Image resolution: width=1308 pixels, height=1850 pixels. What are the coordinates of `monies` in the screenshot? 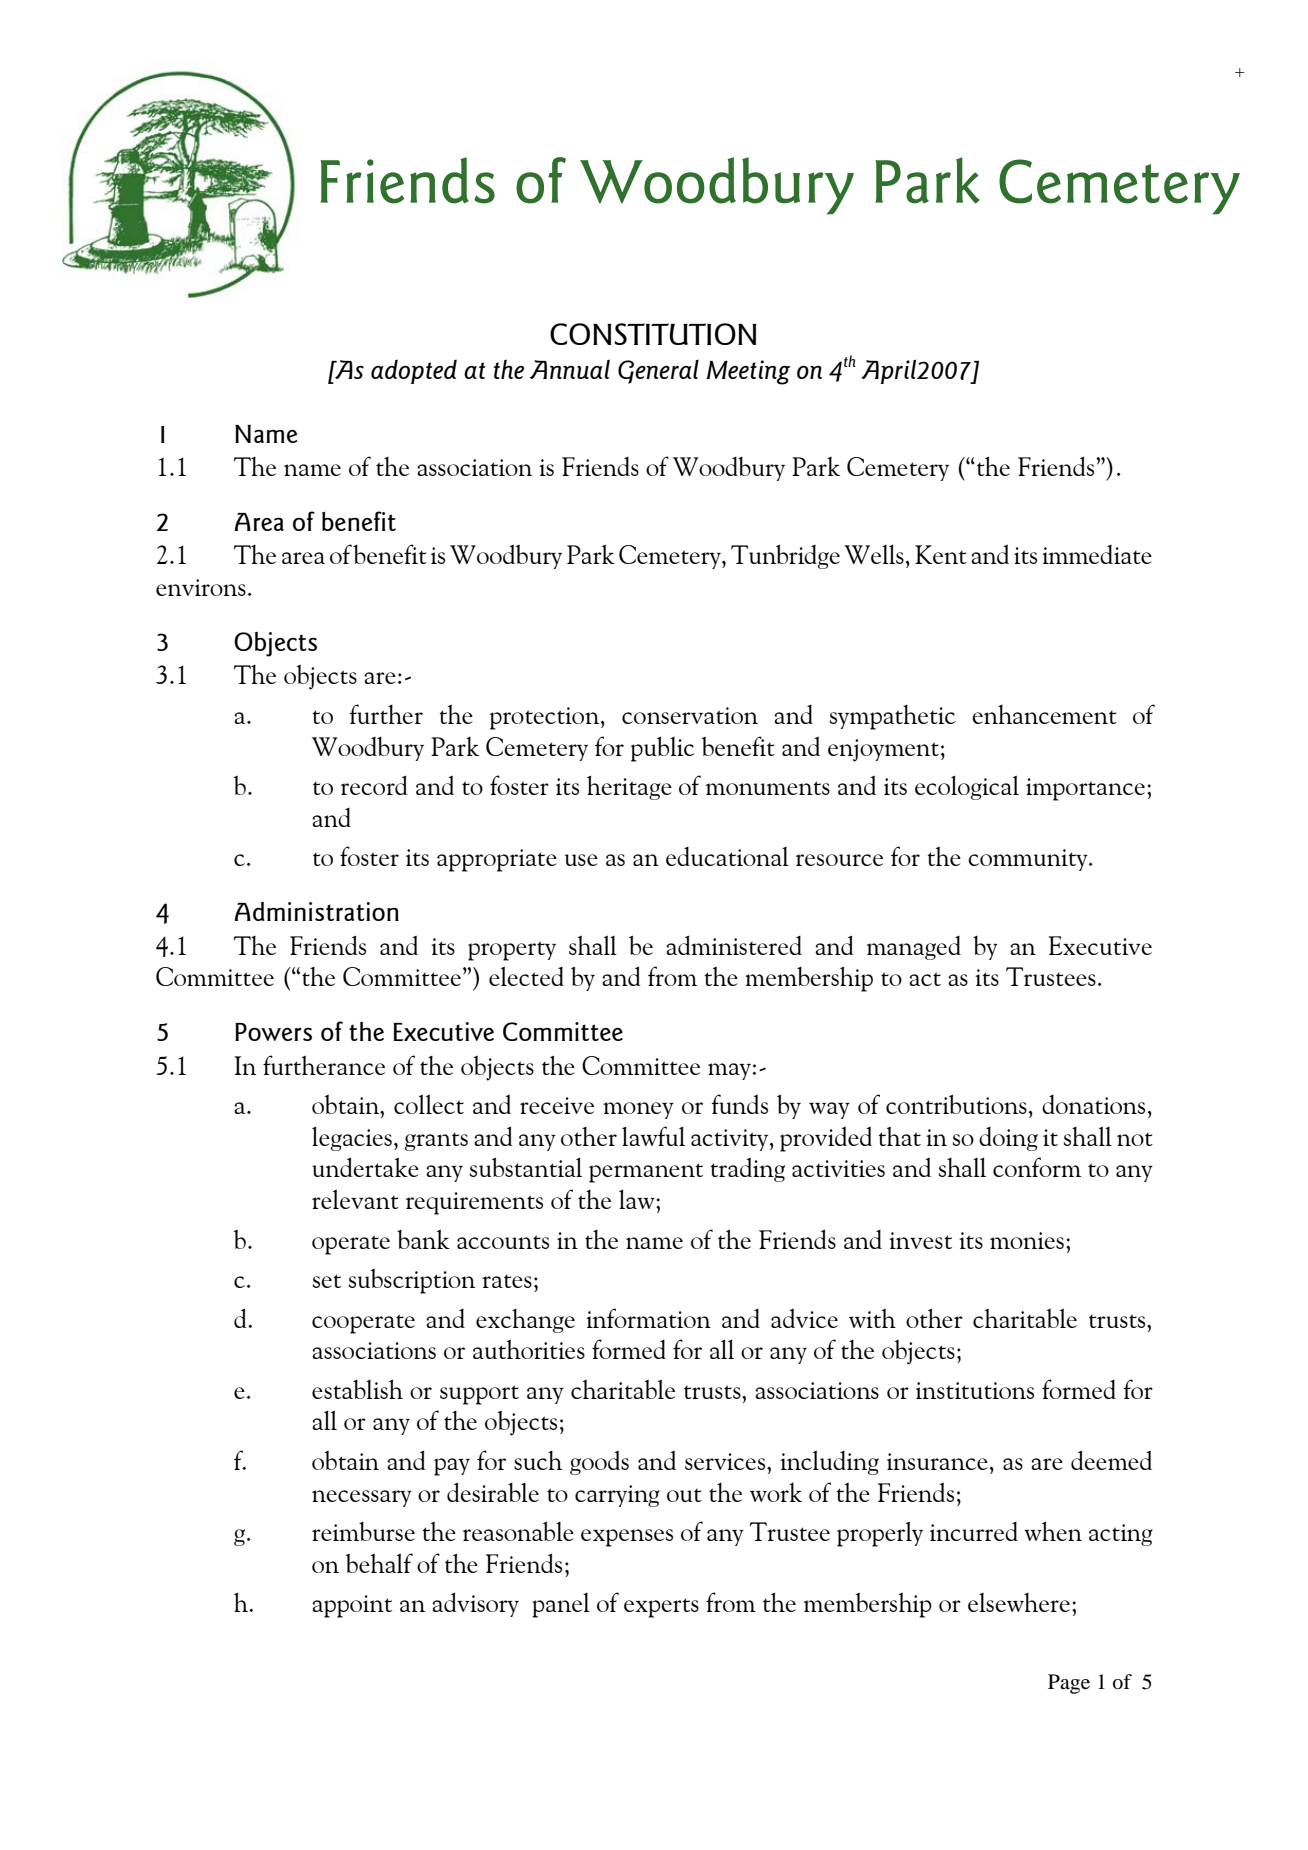 It's located at (1027, 1240).
